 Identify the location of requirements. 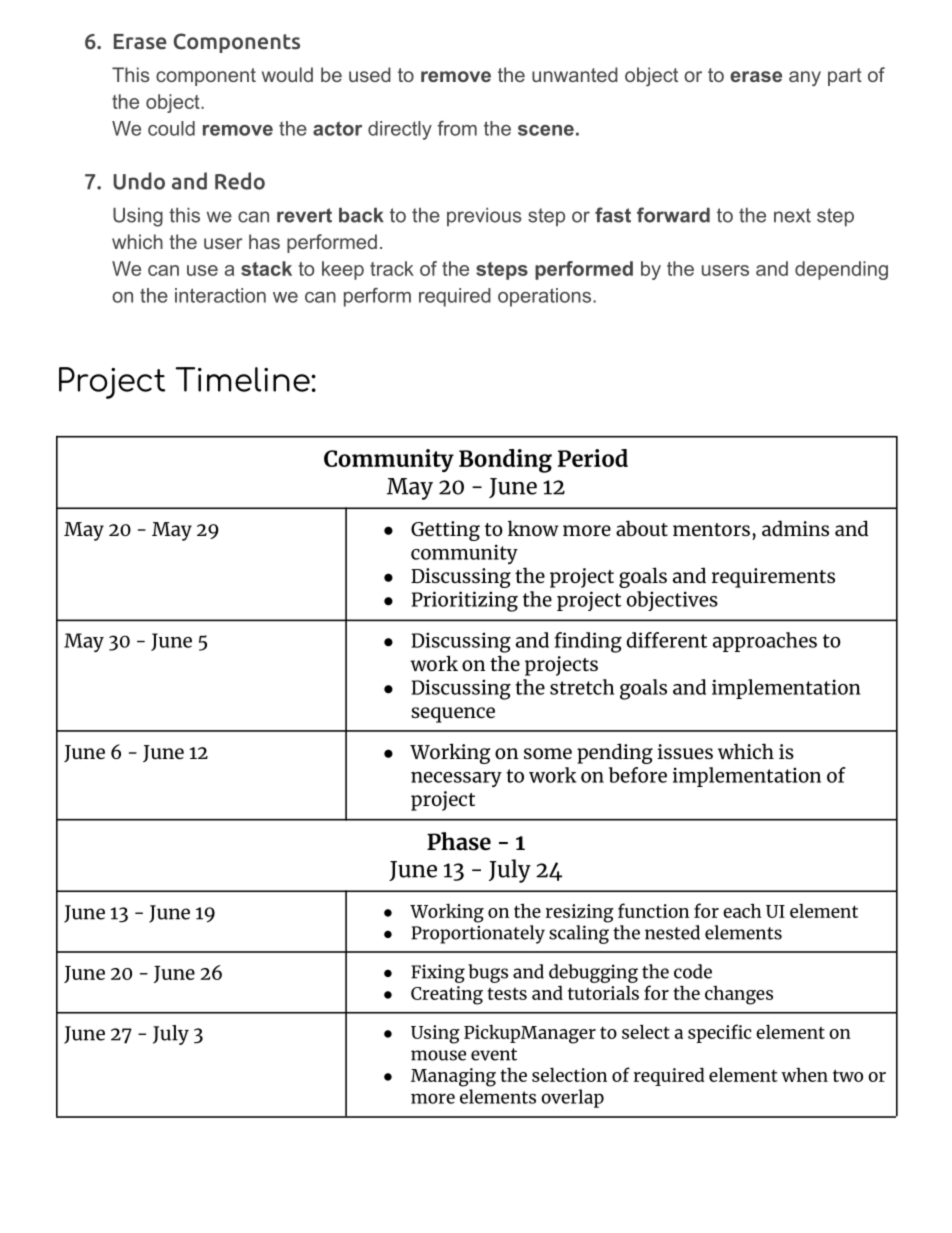
(773, 578).
